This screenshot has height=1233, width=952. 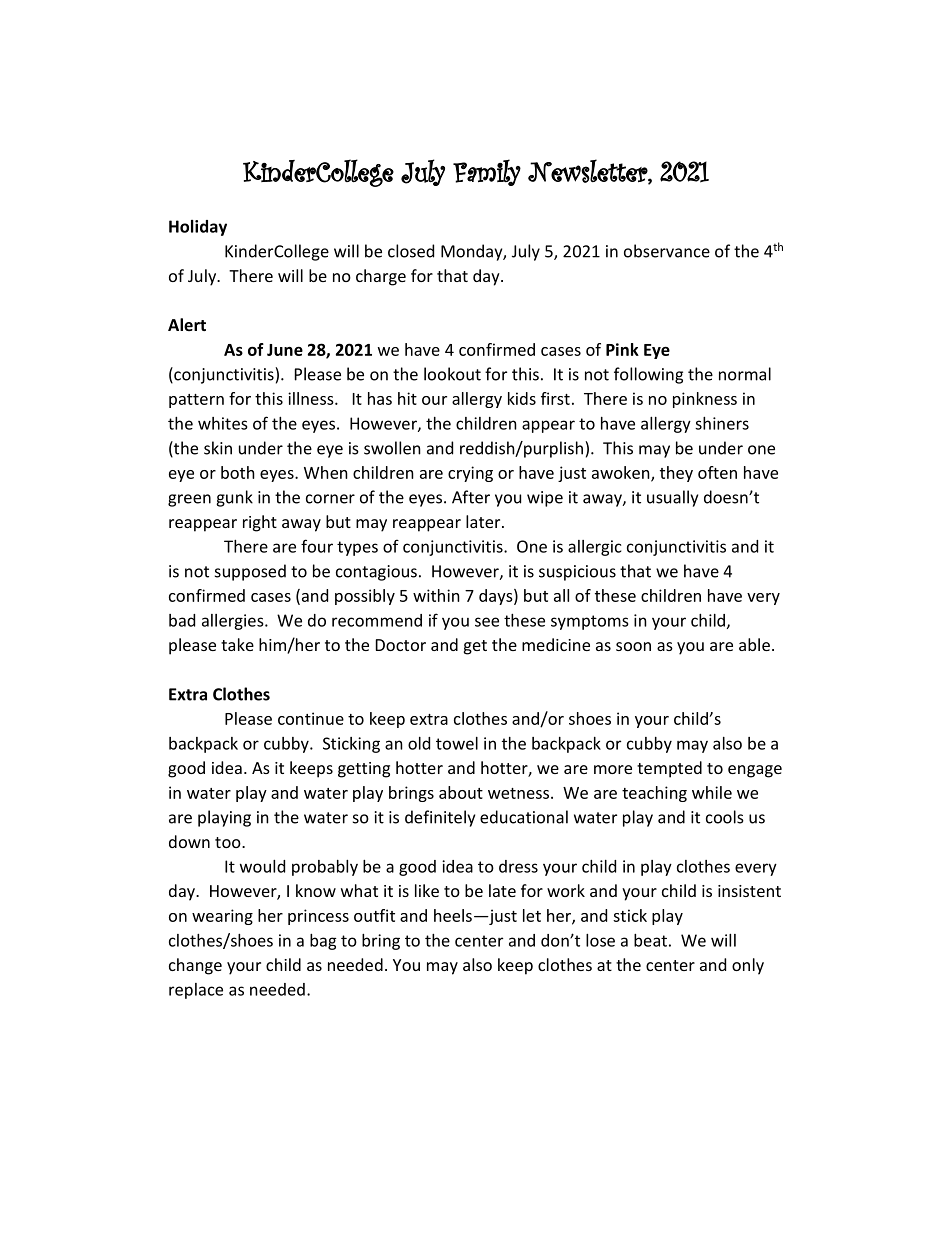 I want to click on lookout, so click(x=452, y=374).
